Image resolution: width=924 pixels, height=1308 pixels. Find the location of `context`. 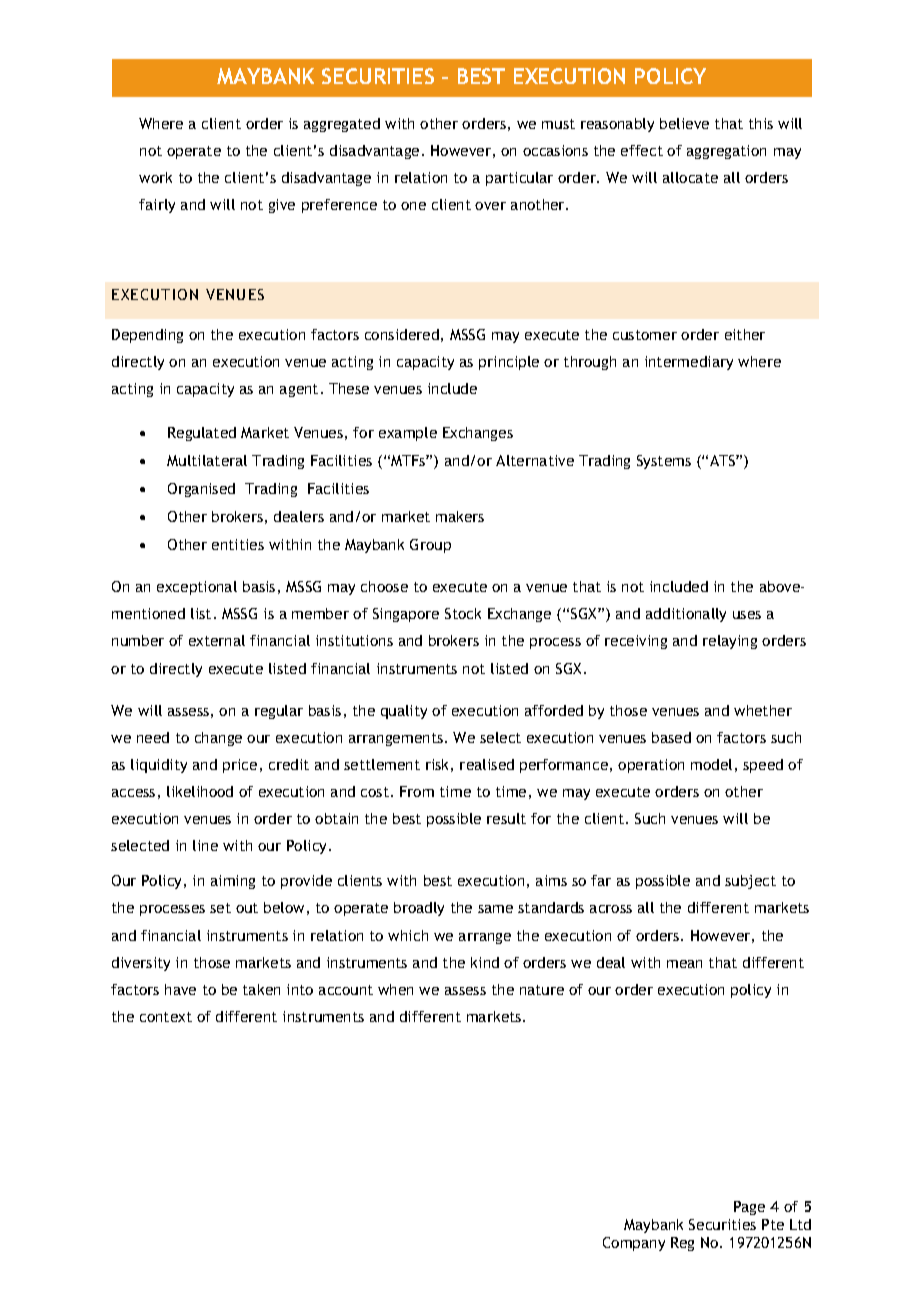

context is located at coordinates (166, 1017).
